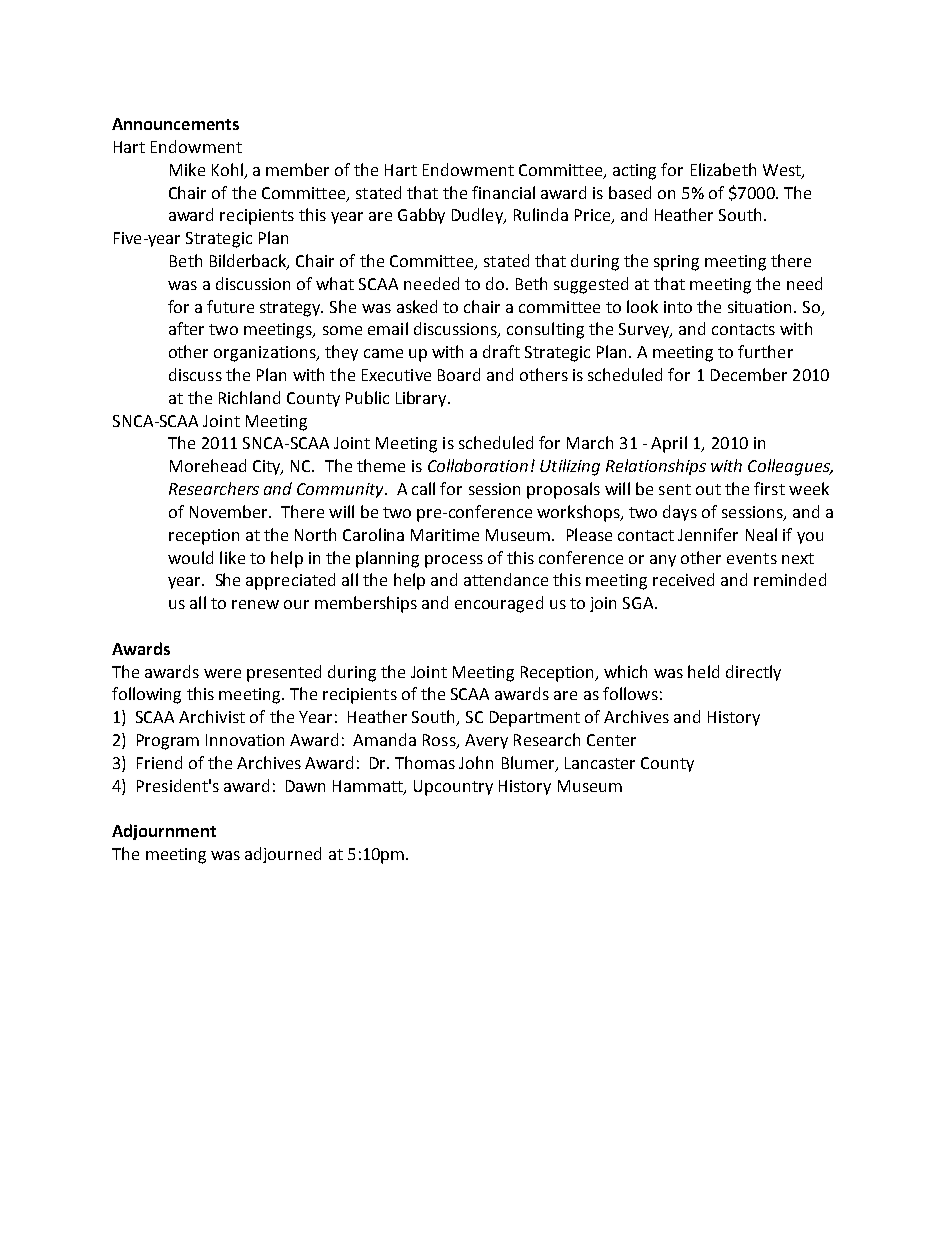 Image resolution: width=952 pixels, height=1233 pixels. Describe the element at coordinates (476, 762) in the page. I see `John` at that location.
